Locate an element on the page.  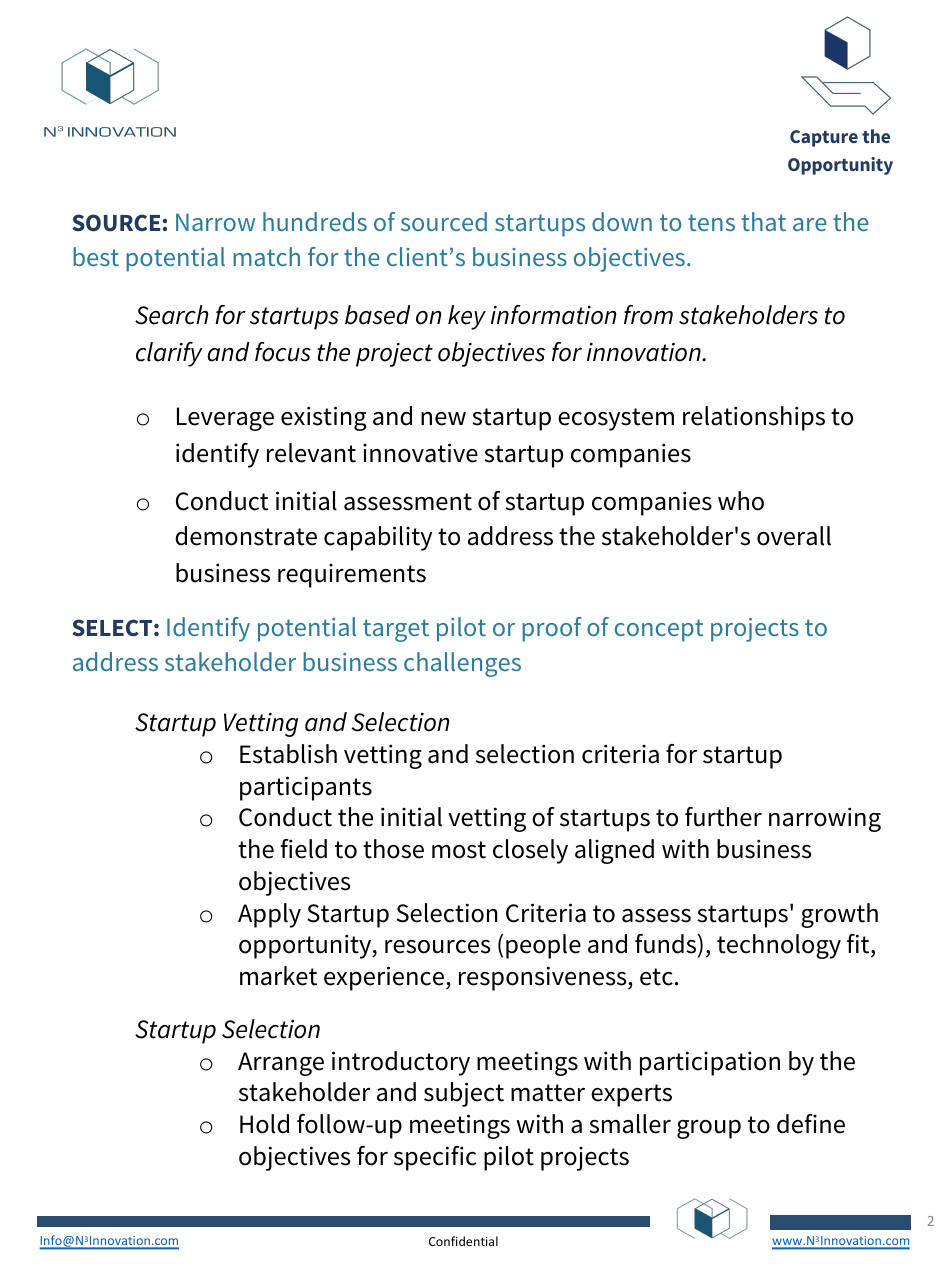
concept is located at coordinates (659, 630).
